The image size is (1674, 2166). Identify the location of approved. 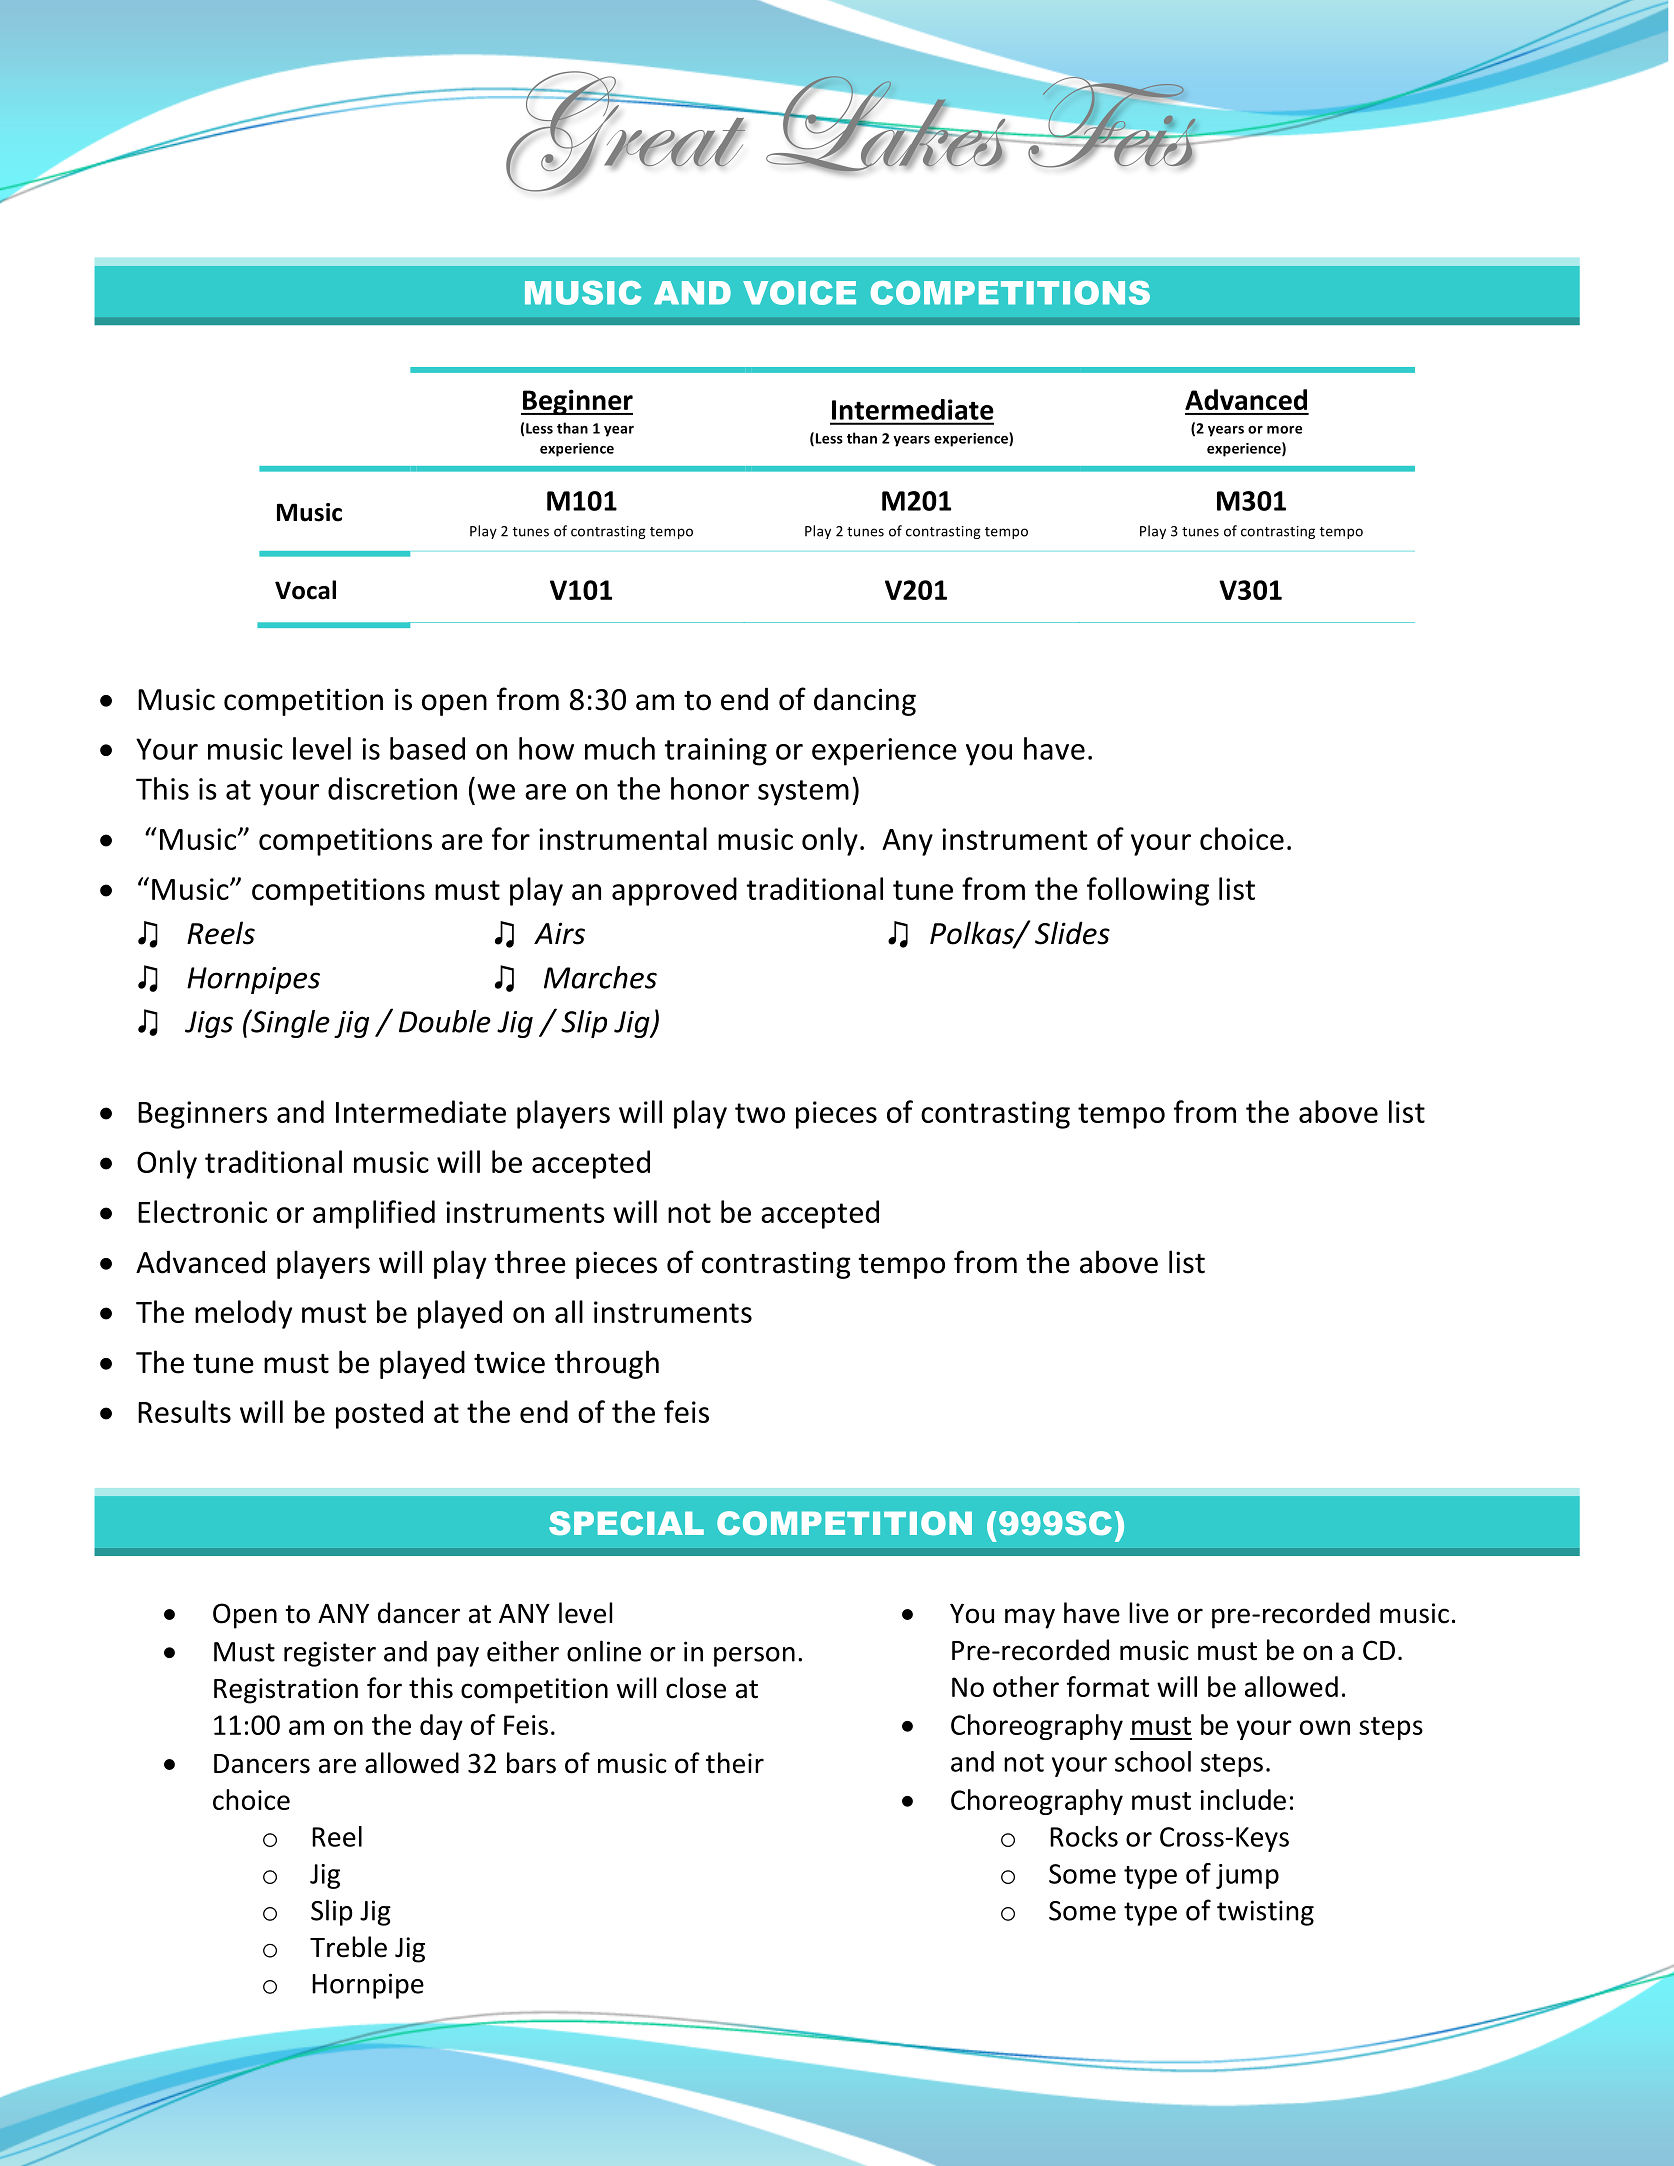
(674, 891).
